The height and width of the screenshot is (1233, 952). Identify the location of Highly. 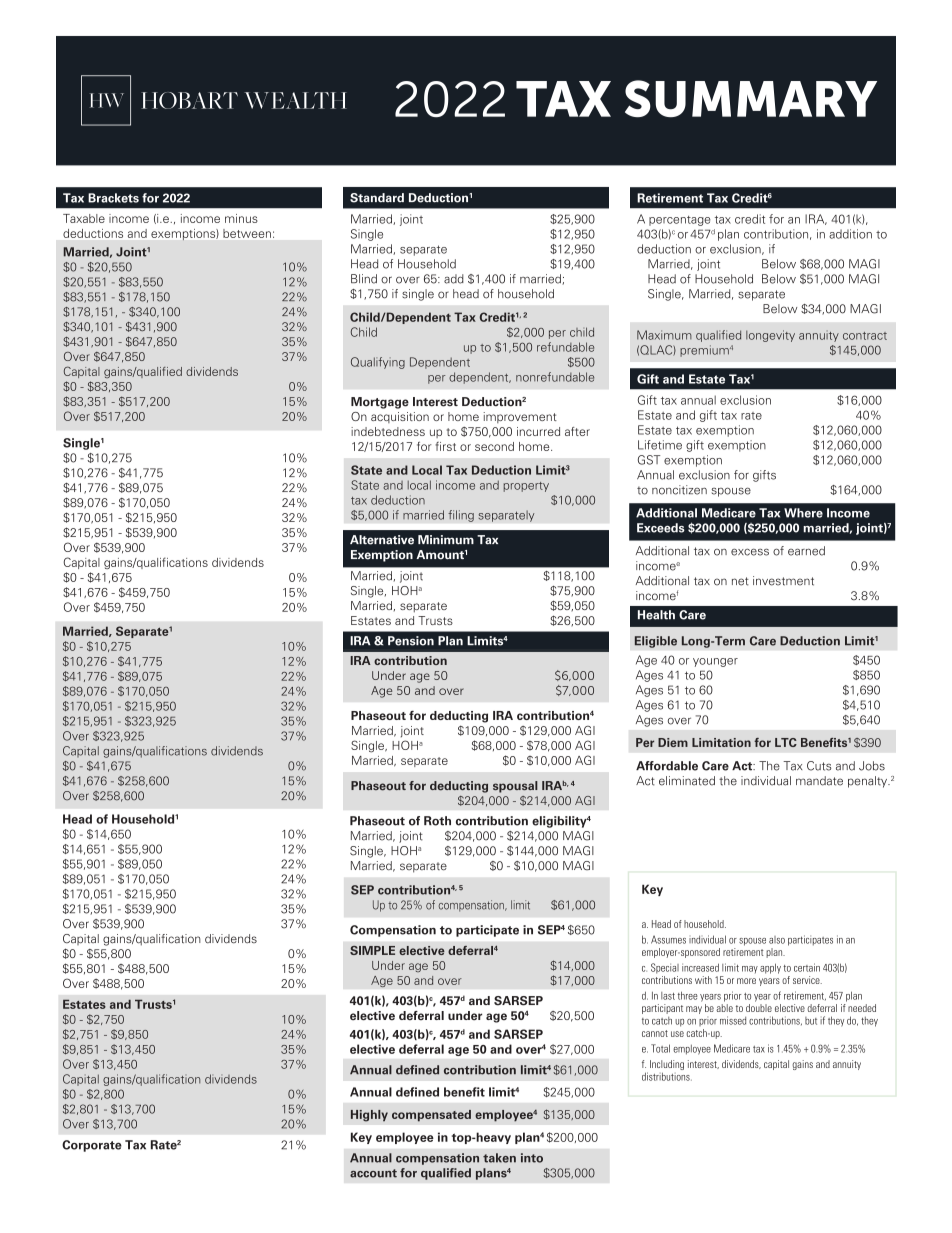
(369, 1116).
